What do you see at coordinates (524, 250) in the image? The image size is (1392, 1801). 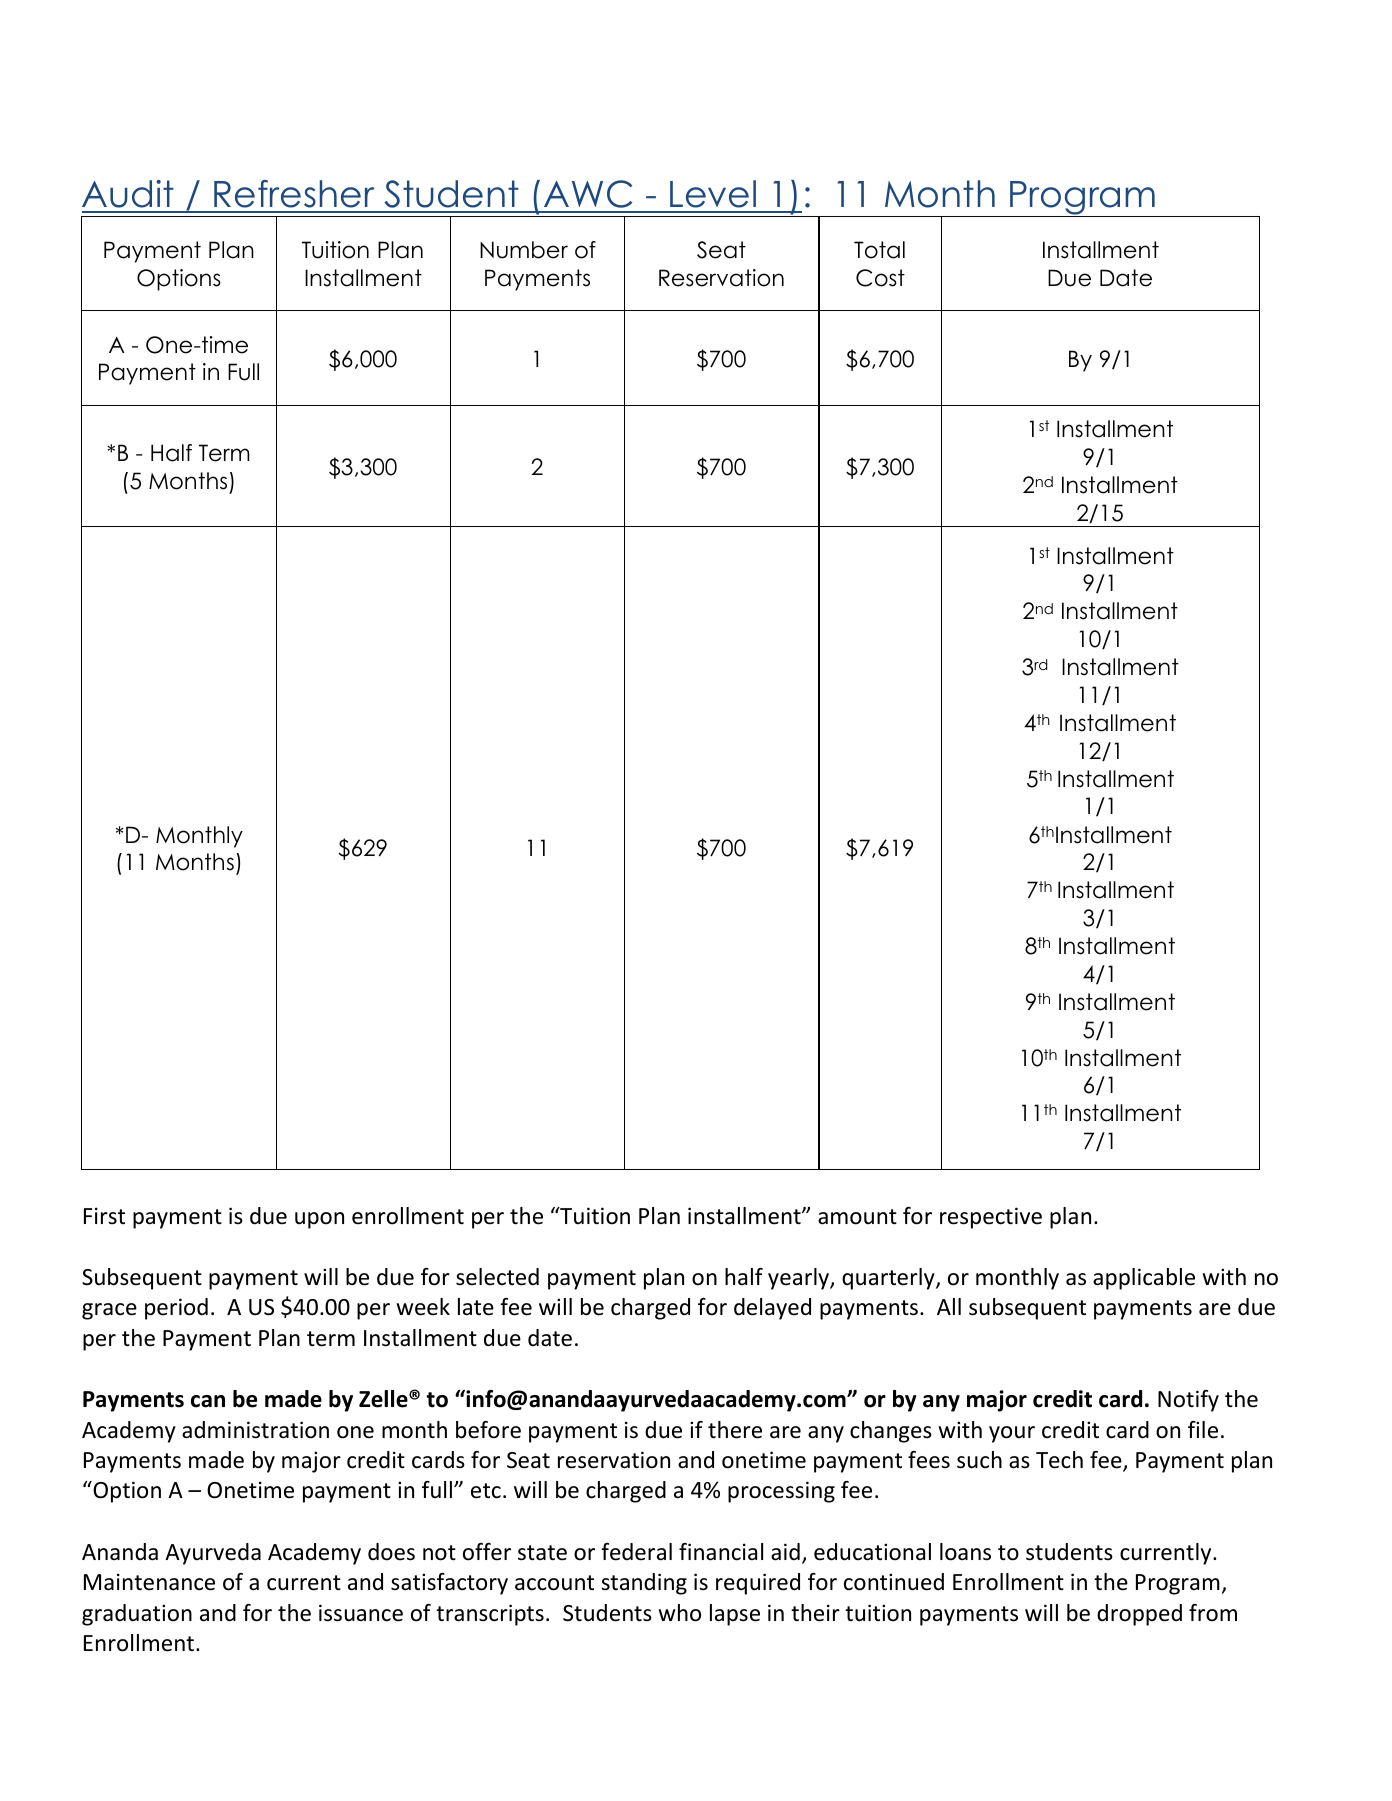 I see `Number` at bounding box center [524, 250].
